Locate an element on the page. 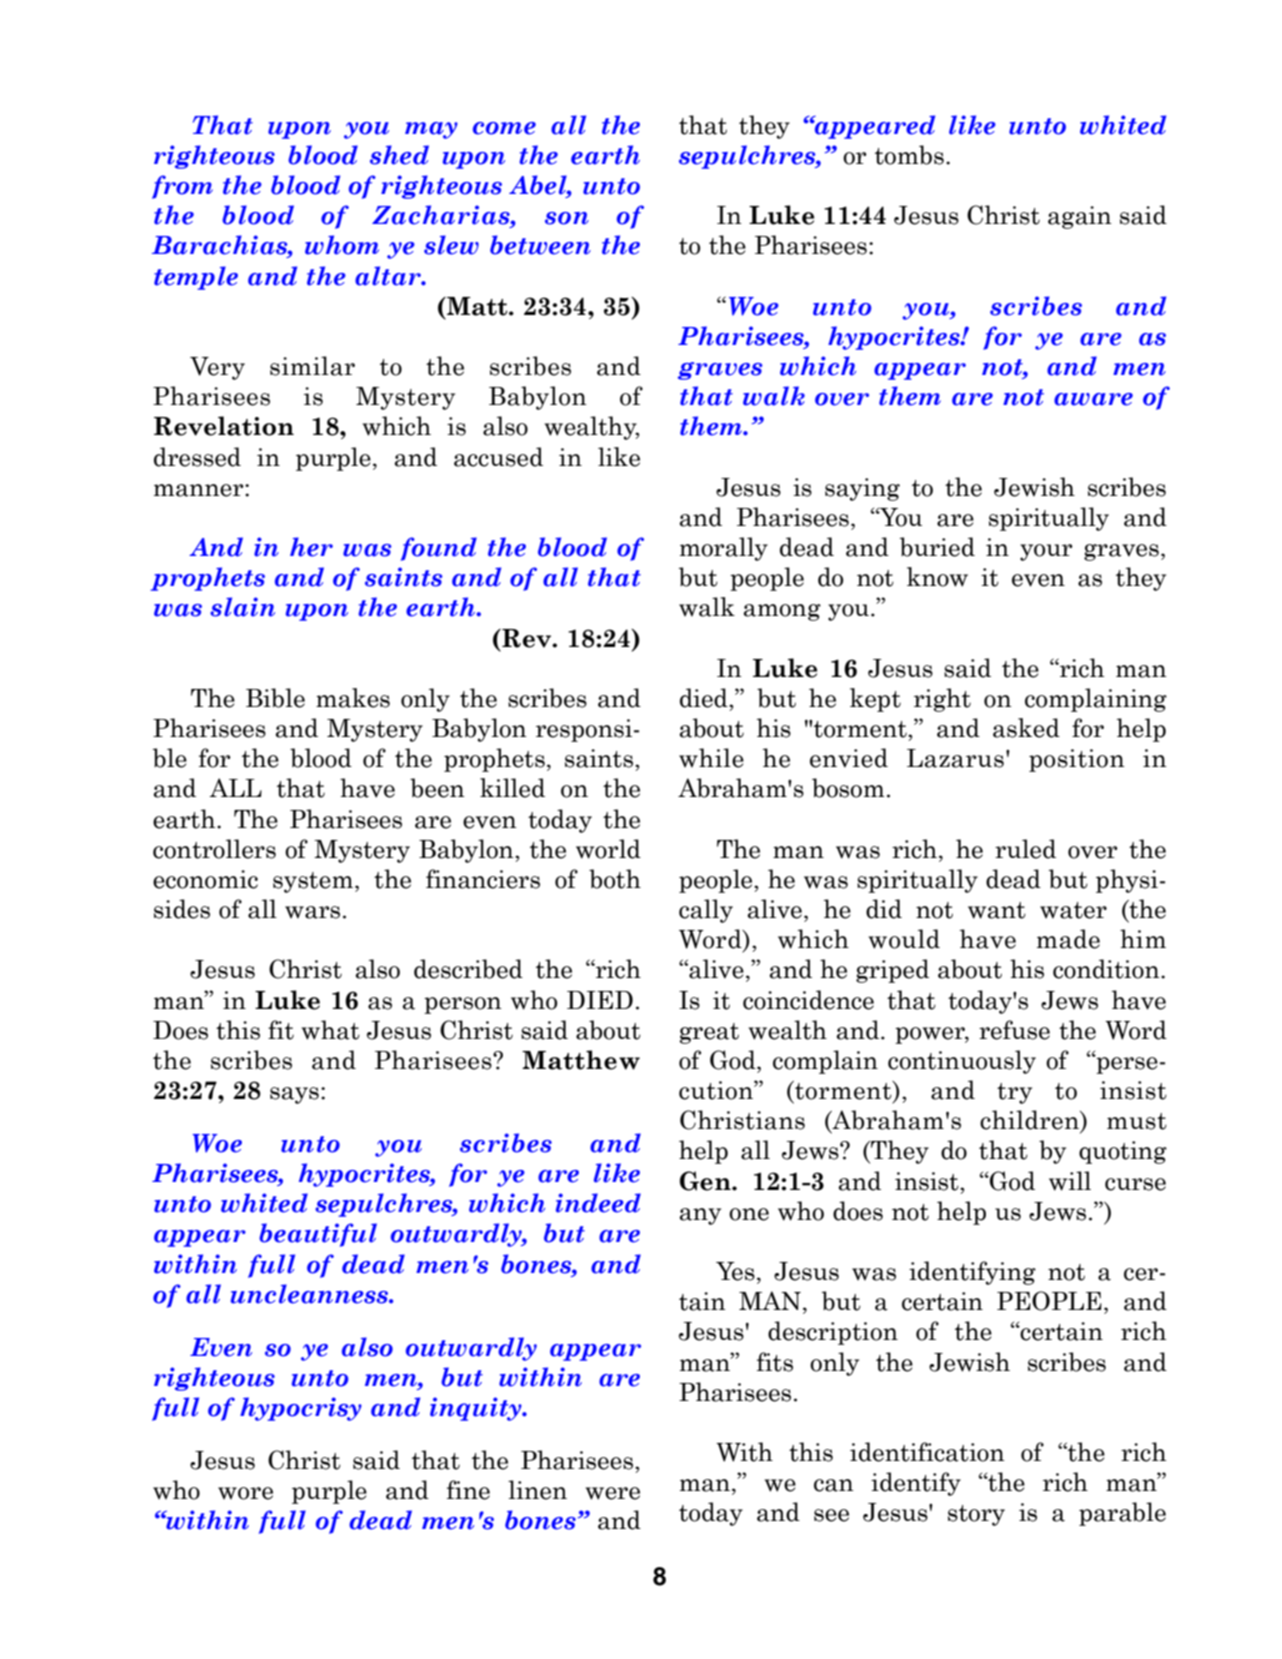 The height and width of the page is (1659, 1282). world is located at coordinates (608, 849).
